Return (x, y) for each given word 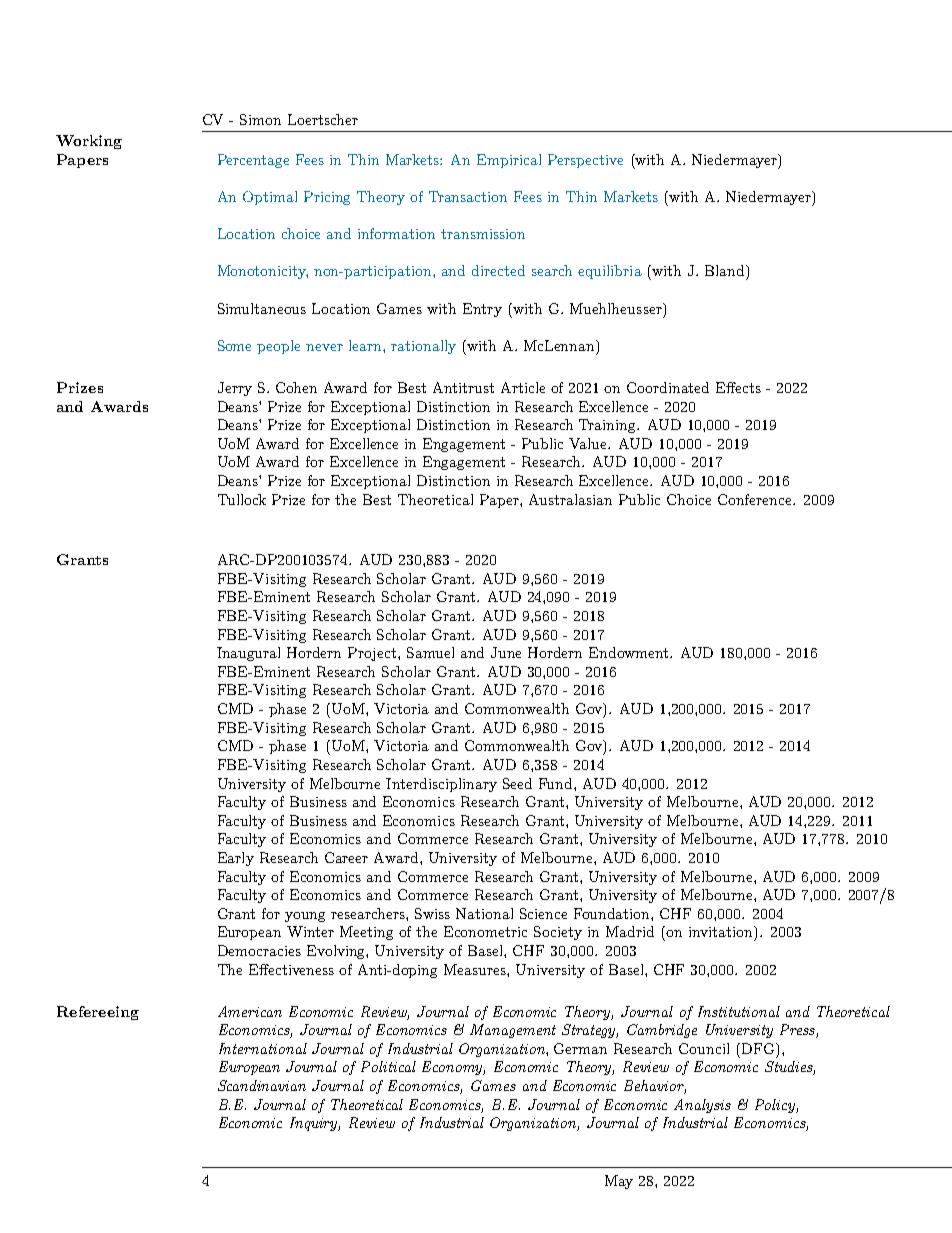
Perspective (585, 161)
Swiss (432, 913)
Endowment (630, 652)
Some (234, 345)
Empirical (509, 161)
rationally (423, 347)
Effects (738, 387)
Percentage (253, 161)
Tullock (242, 499)
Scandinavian (262, 1085)
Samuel (430, 652)
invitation (722, 931)
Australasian (570, 499)
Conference (756, 499)
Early (236, 859)
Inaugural (248, 654)
